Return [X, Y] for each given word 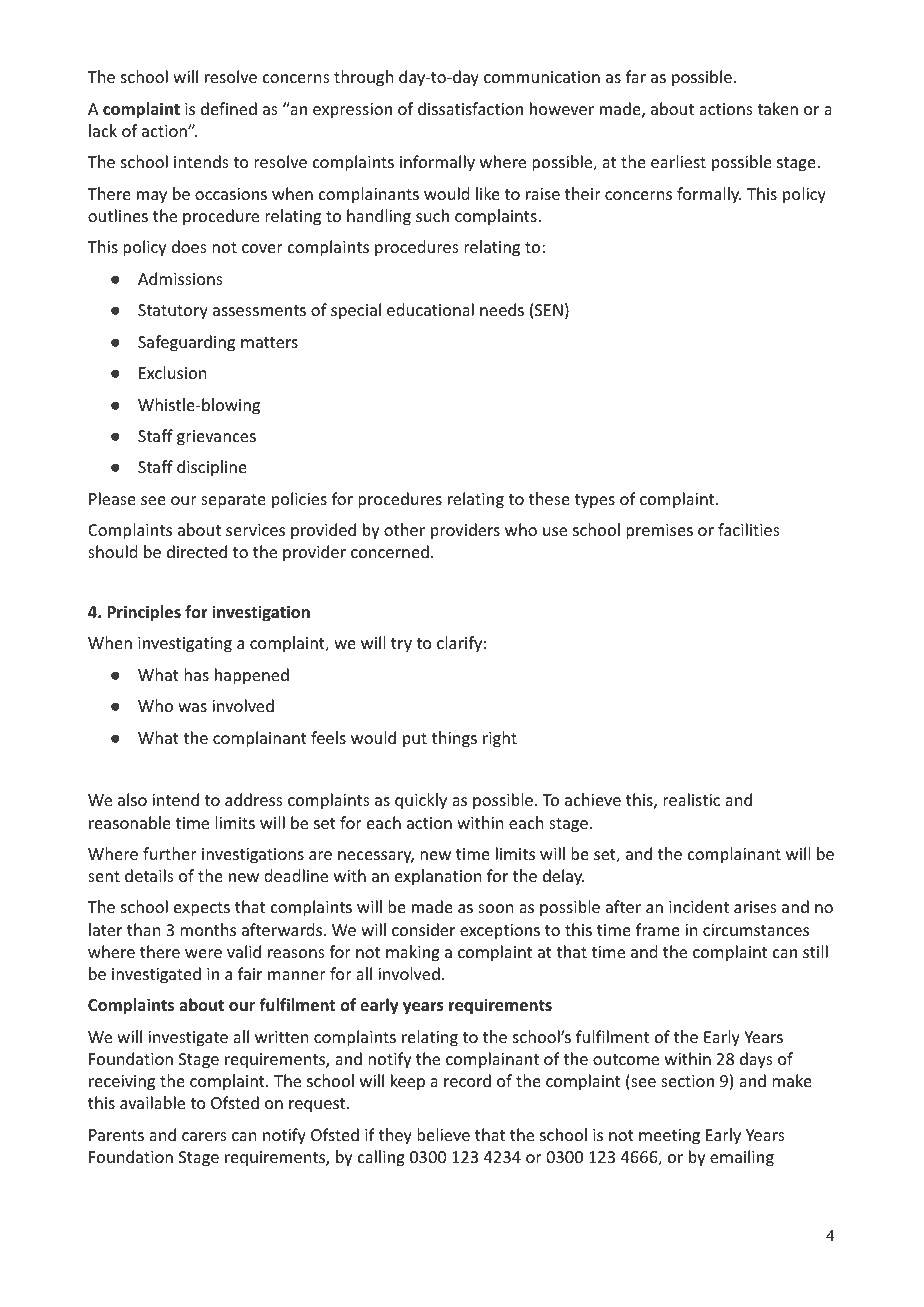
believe [443, 1134]
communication [542, 77]
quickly [421, 801]
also [132, 799]
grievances [216, 438]
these [549, 498]
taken [777, 108]
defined [229, 108]
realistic [691, 799]
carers [204, 1136]
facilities [749, 529]
